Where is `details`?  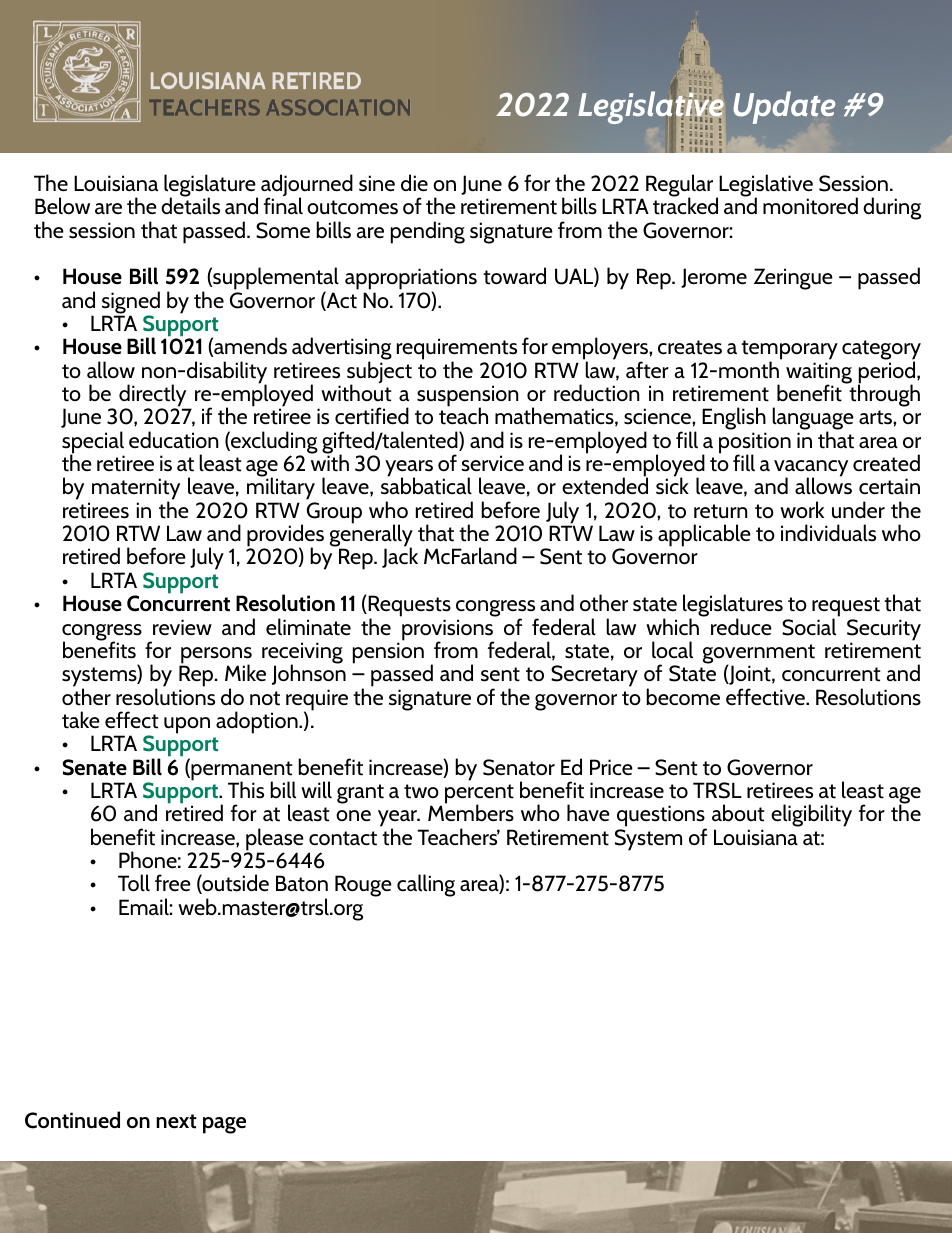 details is located at coordinates (190, 205).
